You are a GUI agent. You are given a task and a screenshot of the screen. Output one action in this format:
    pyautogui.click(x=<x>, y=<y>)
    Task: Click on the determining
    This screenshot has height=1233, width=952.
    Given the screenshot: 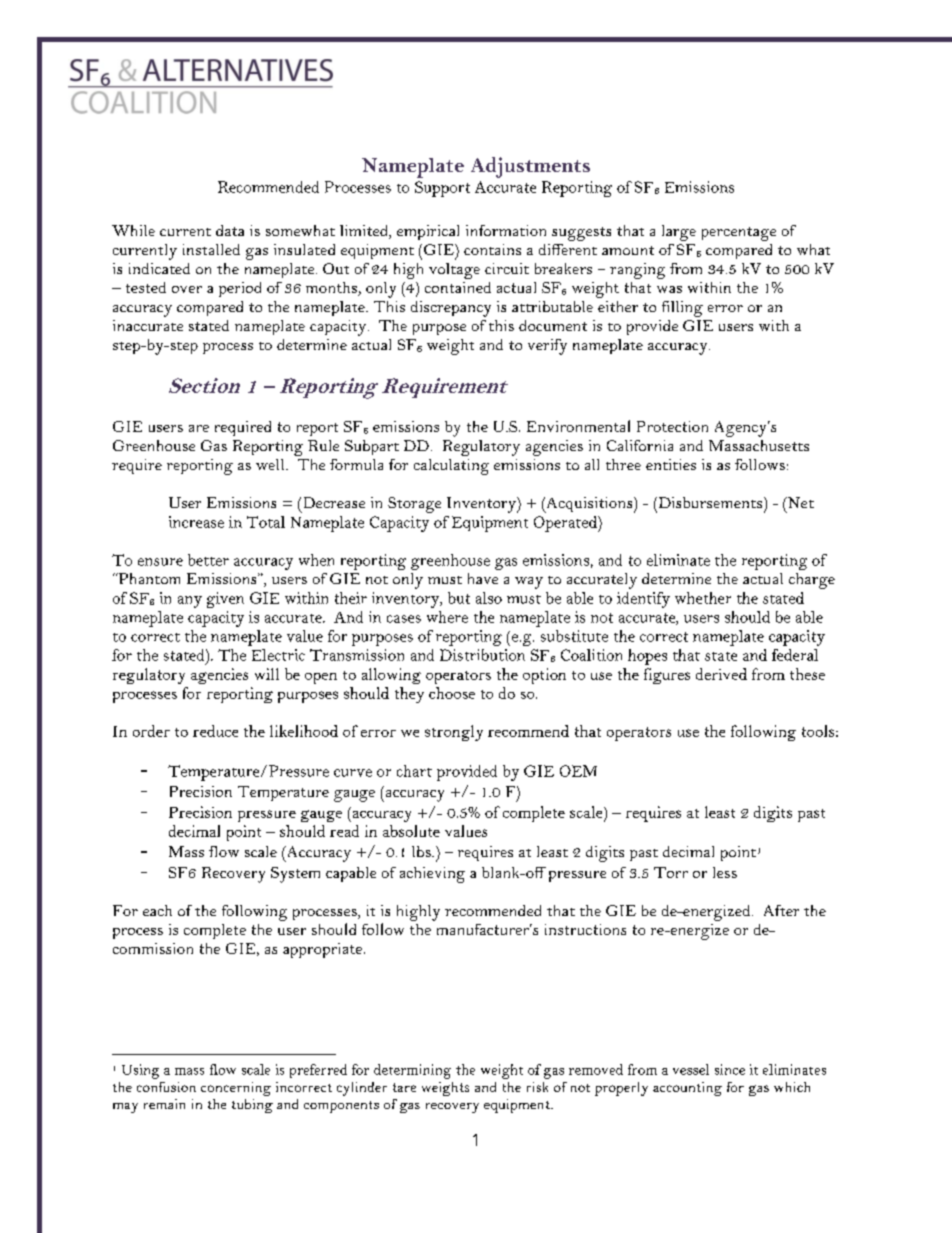 What is the action you would take?
    pyautogui.click(x=412, y=1071)
